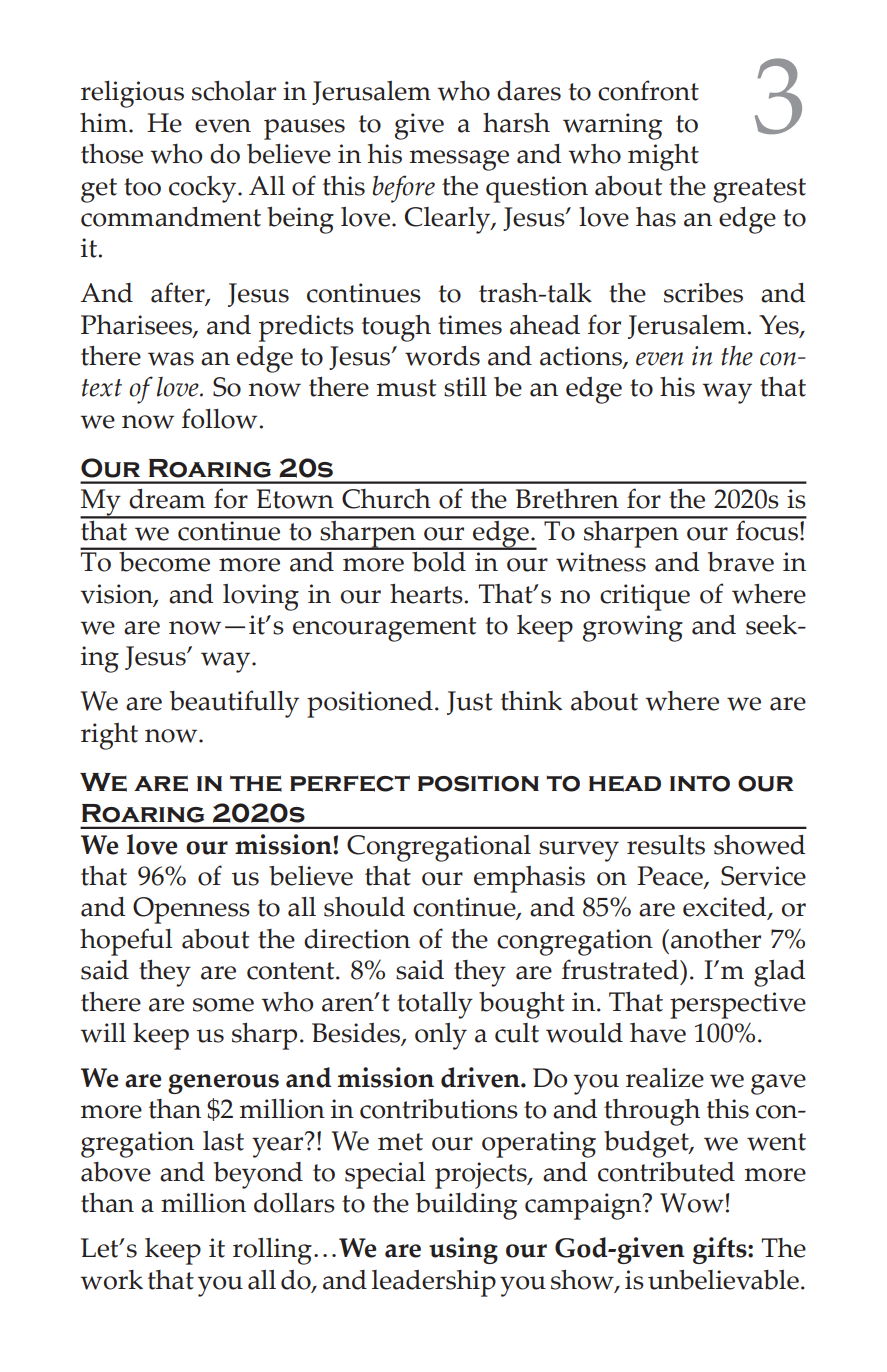  I want to click on religious, so click(132, 94).
